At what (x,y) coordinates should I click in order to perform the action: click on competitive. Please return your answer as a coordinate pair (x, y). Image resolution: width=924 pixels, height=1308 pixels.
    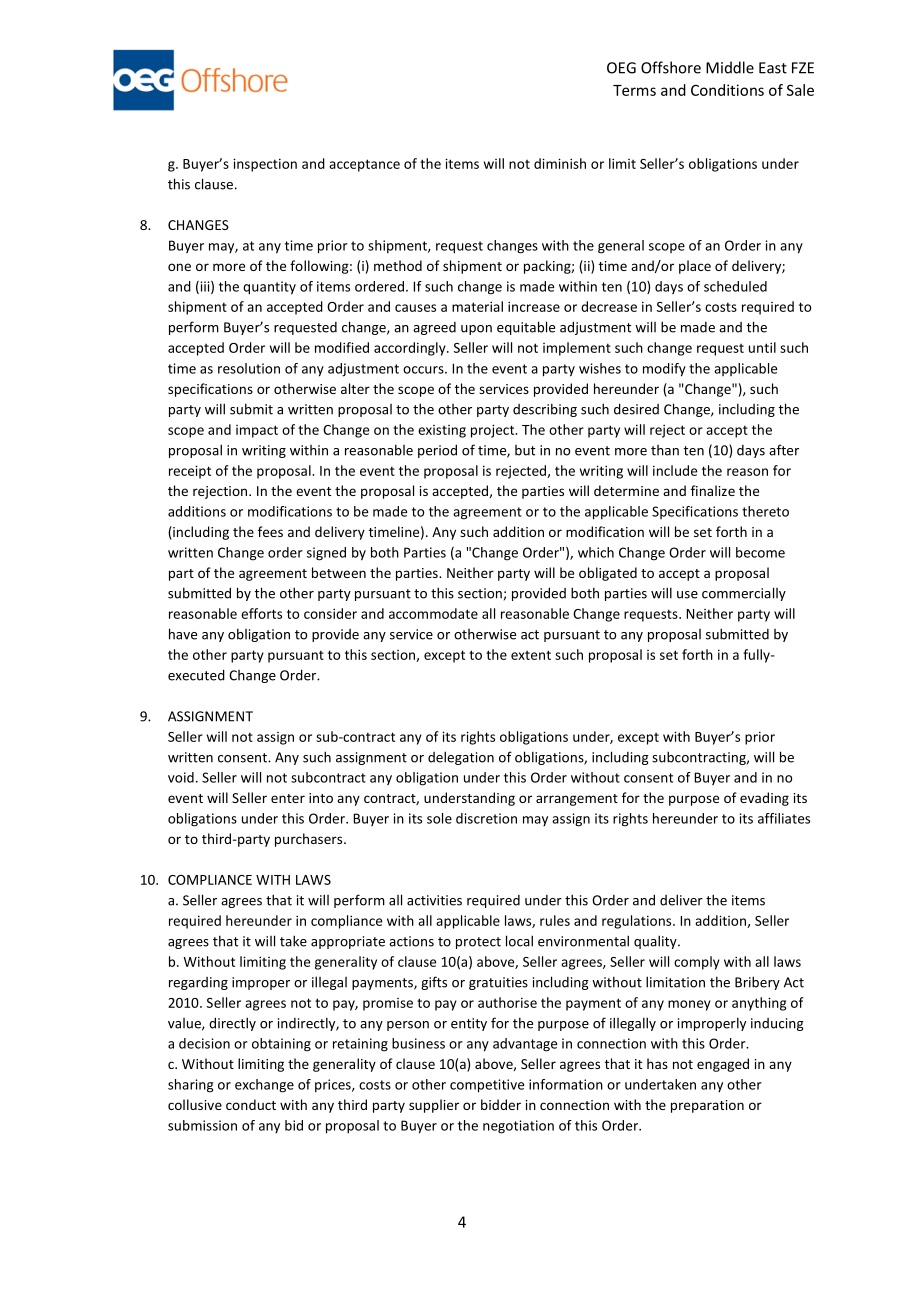
    Looking at the image, I should click on (487, 1086).
